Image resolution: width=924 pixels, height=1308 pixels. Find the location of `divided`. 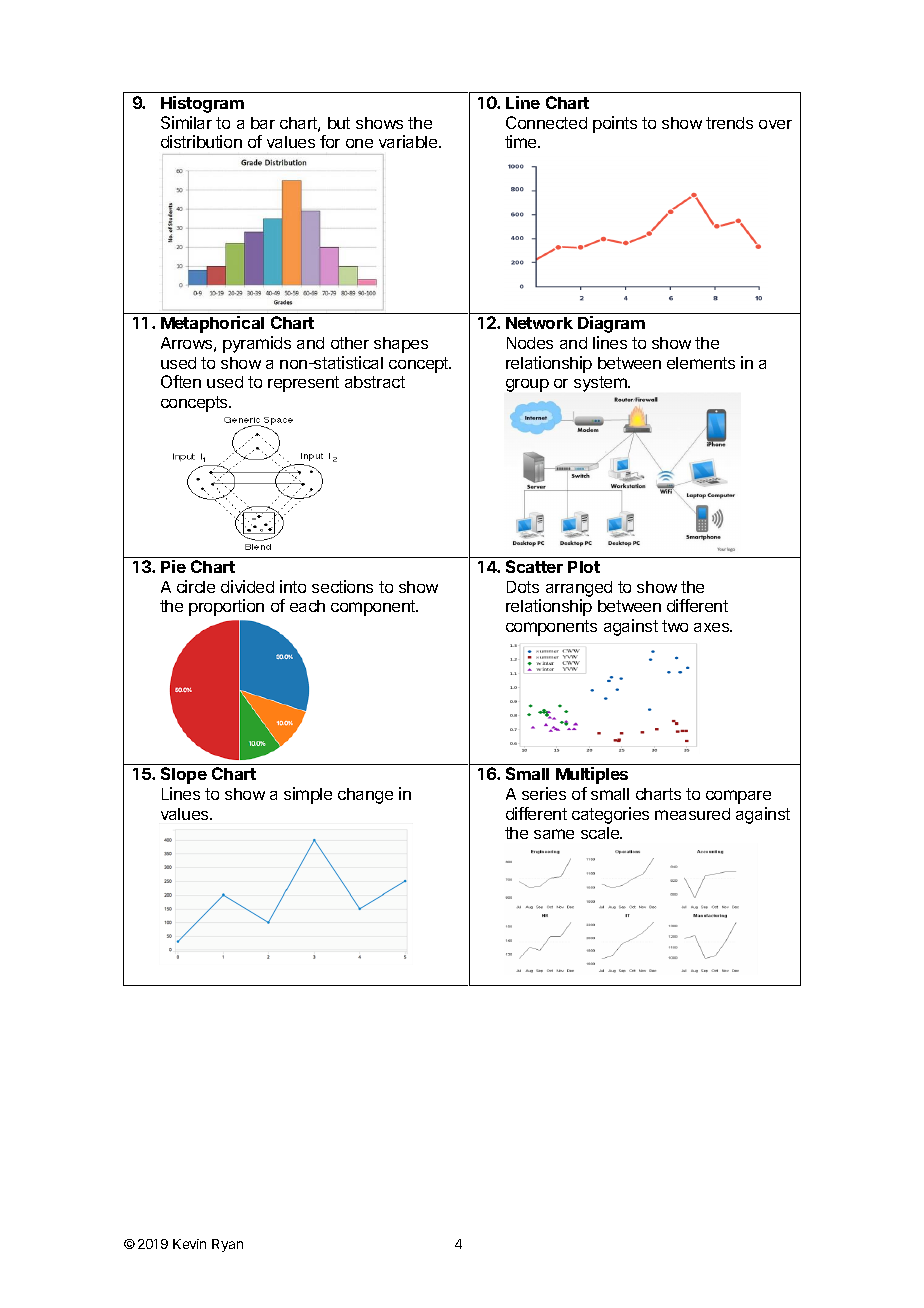

divided is located at coordinates (247, 586).
